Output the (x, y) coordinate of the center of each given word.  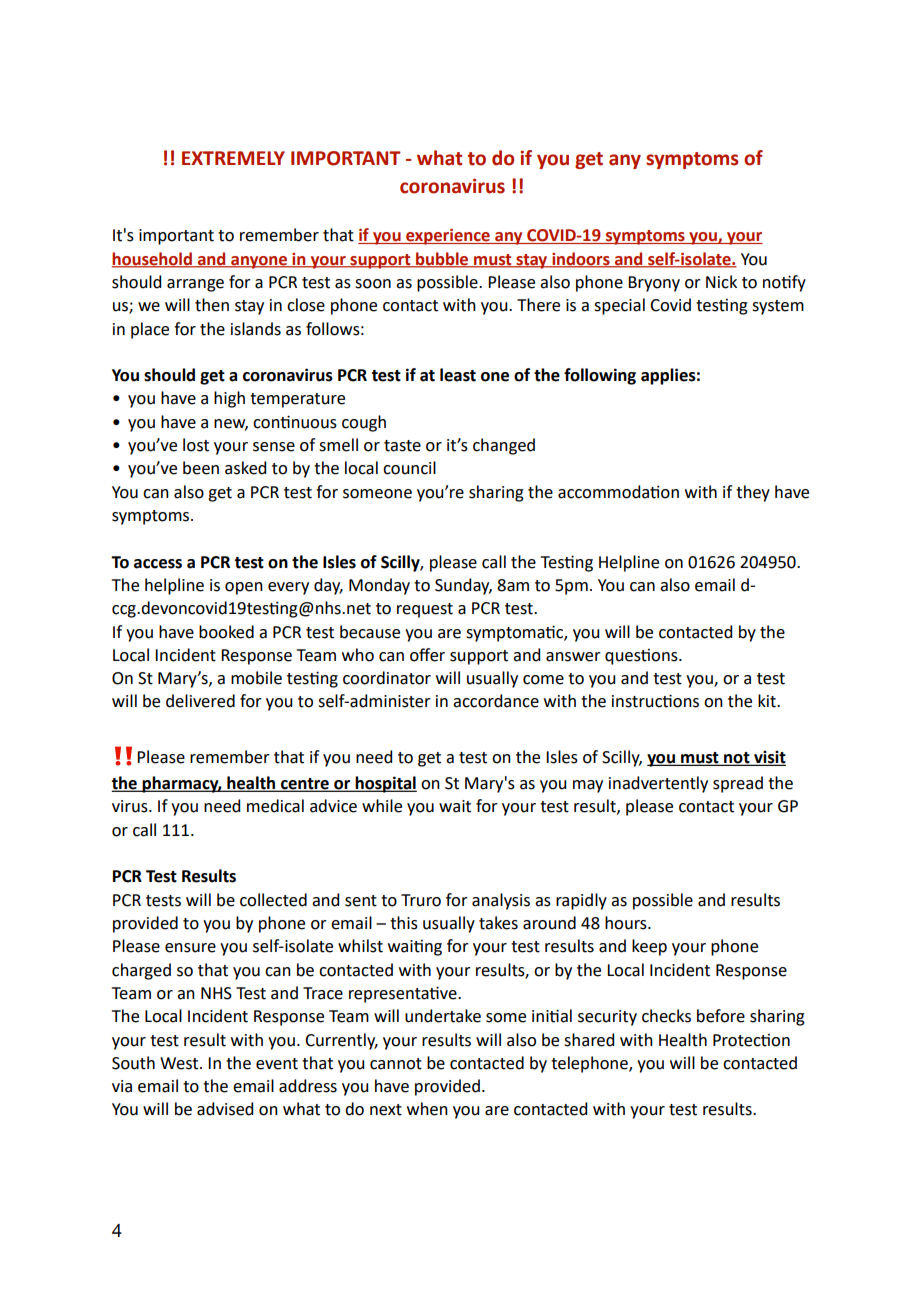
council (409, 468)
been (201, 468)
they (753, 493)
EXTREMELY (233, 158)
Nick (721, 282)
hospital (385, 784)
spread (738, 784)
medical (275, 806)
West (180, 1063)
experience (448, 237)
